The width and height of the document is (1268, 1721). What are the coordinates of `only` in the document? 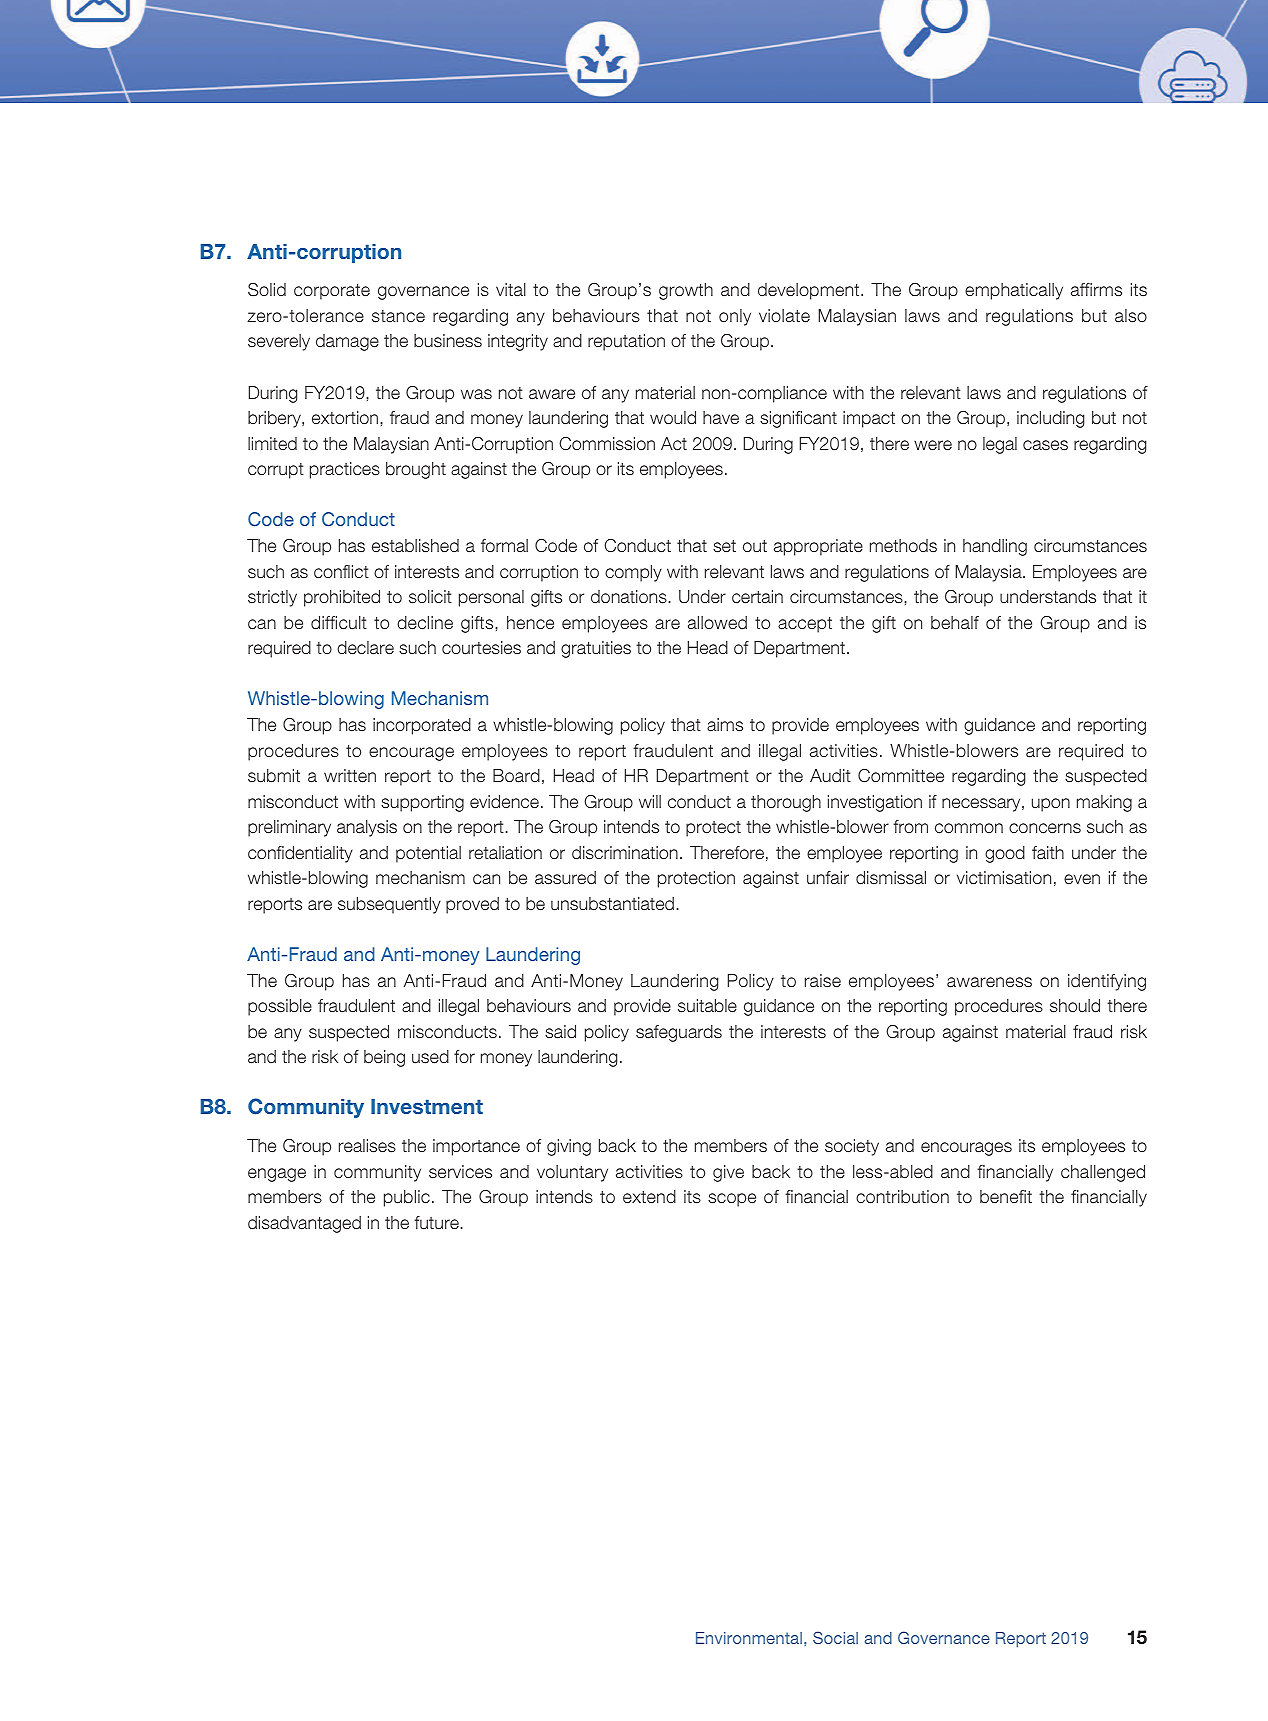 It's located at (735, 317).
